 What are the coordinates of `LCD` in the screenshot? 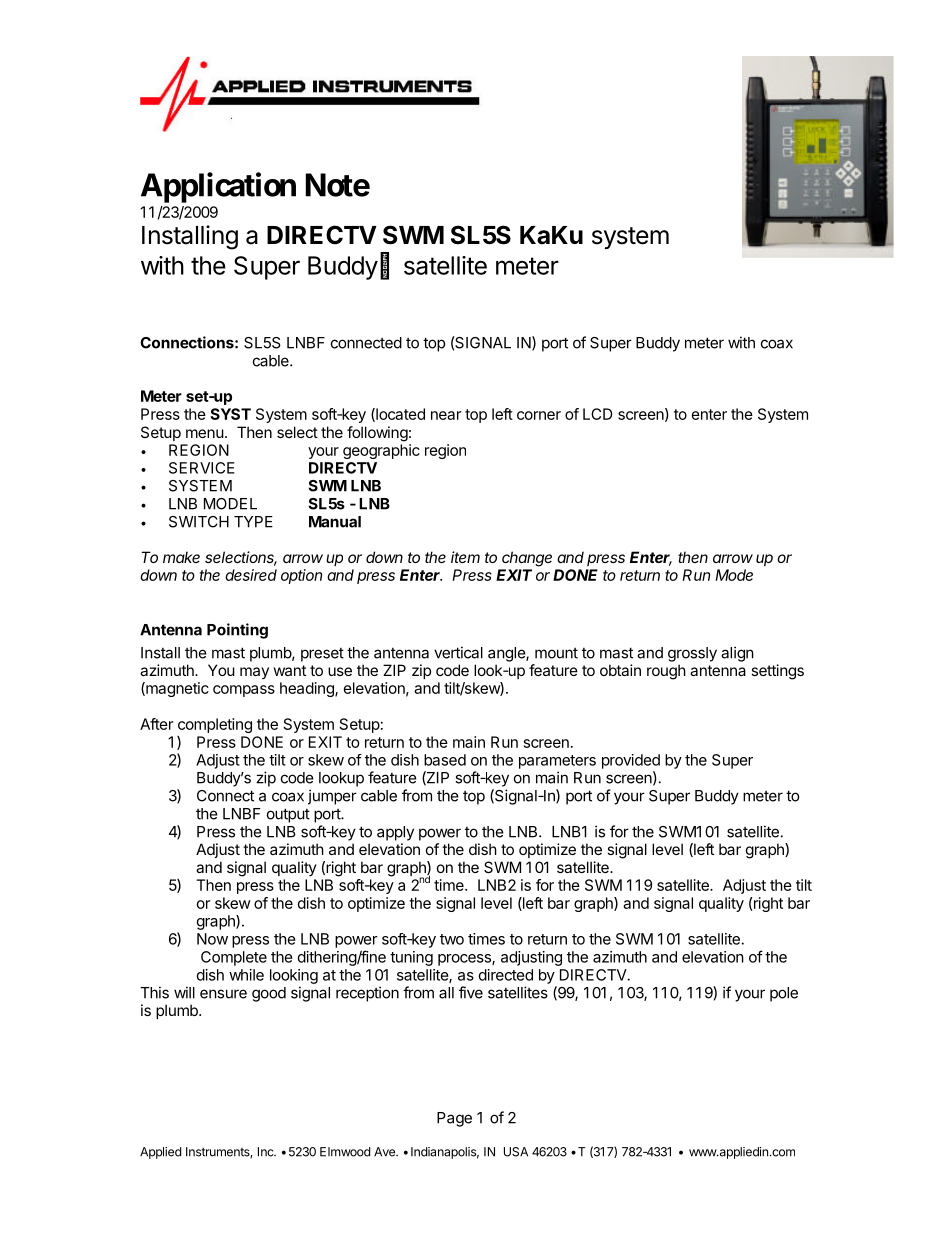 It's located at (598, 414).
